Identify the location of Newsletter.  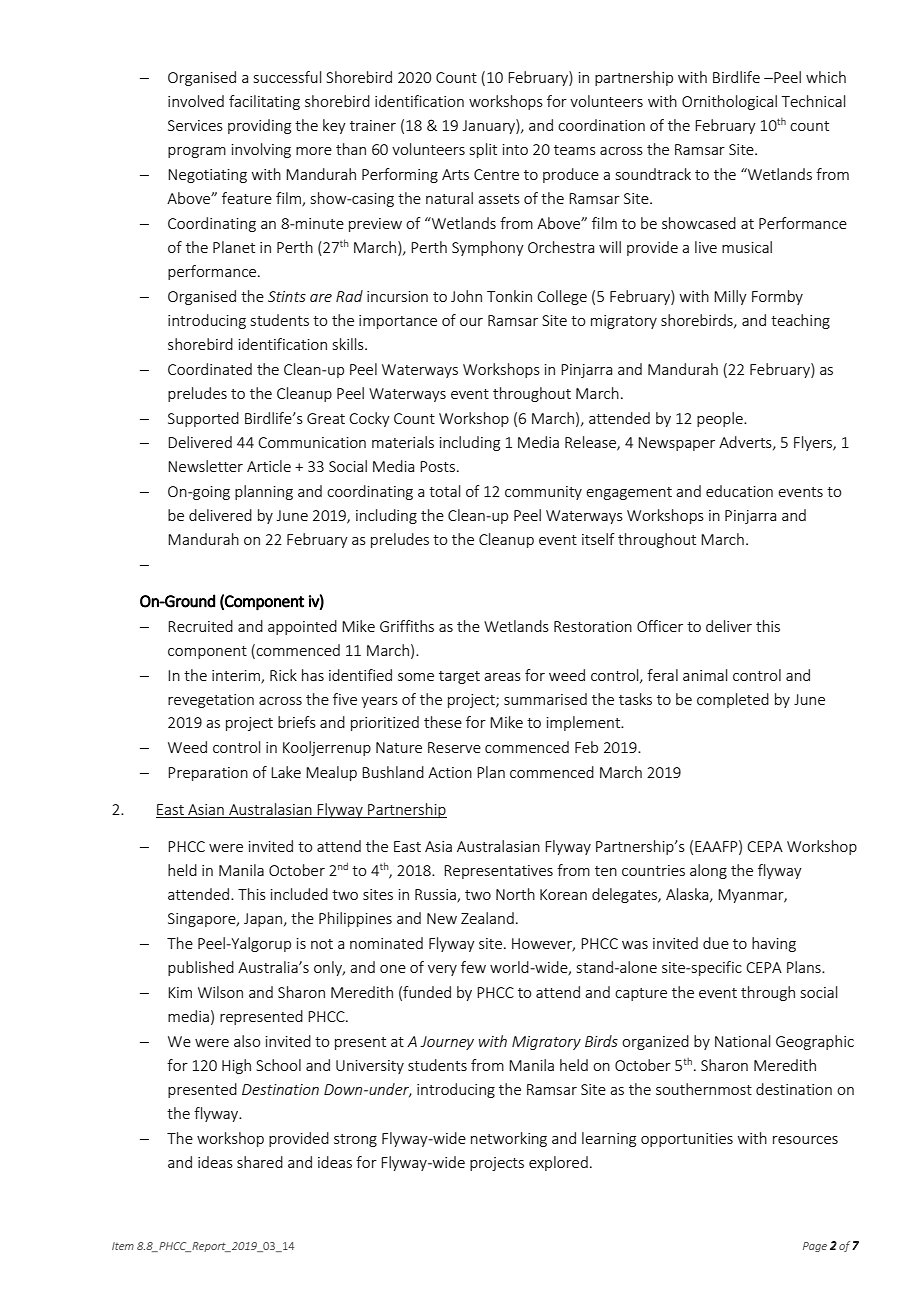
(205, 466).
